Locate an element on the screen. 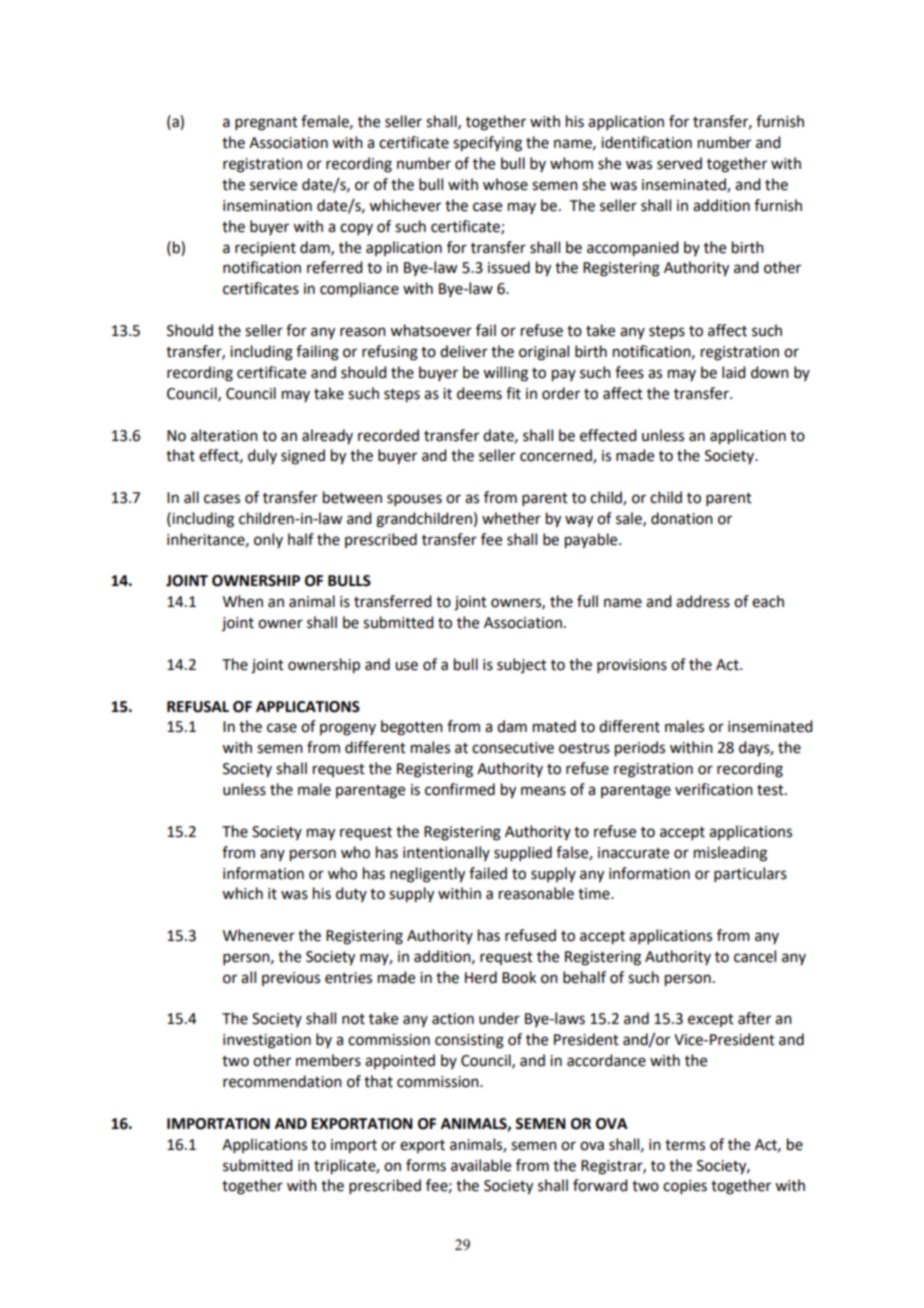 This screenshot has width=924, height=1308. specifying is located at coordinates (487, 144).
